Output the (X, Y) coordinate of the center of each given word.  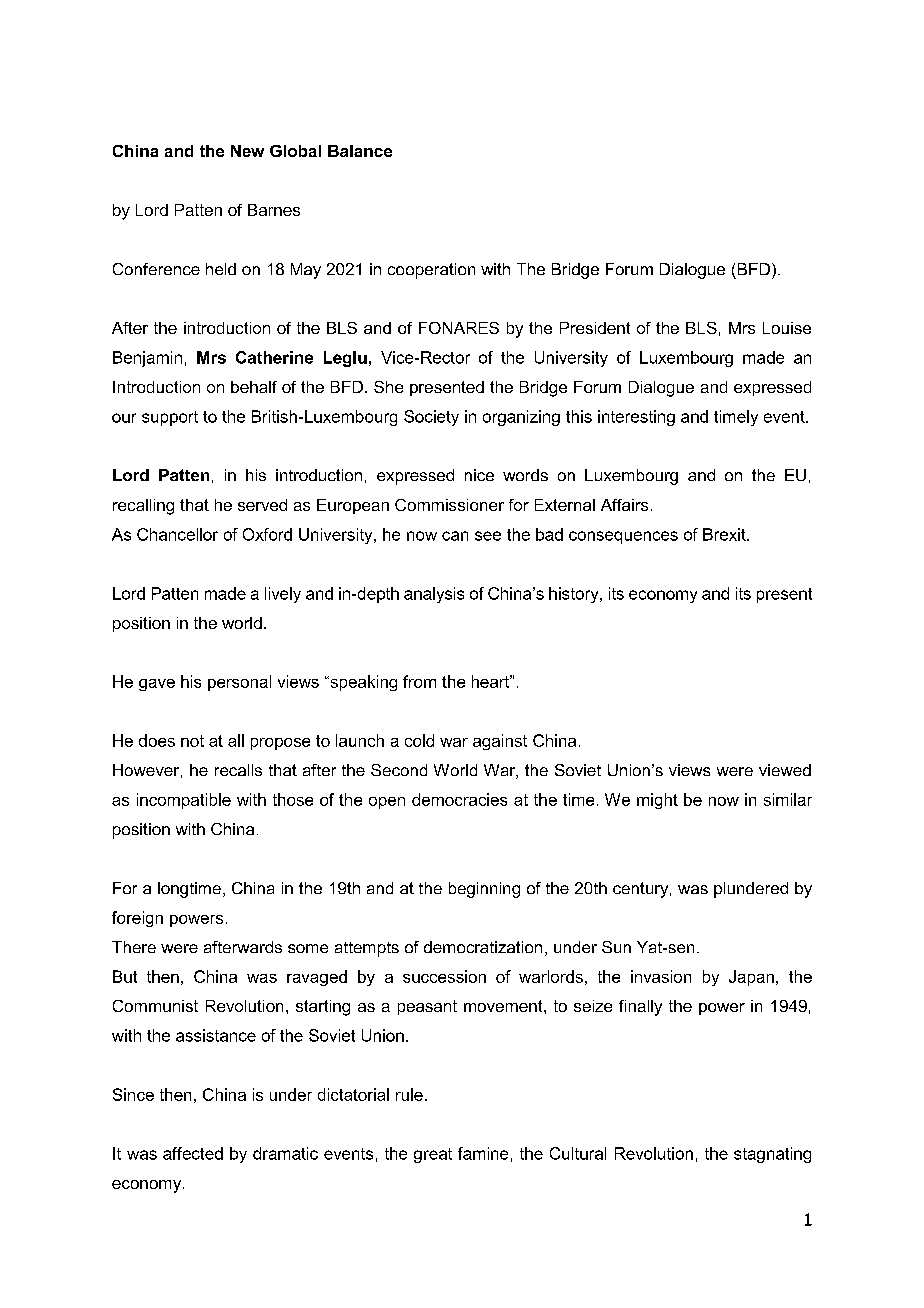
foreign (137, 919)
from (419, 681)
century (642, 890)
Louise (787, 328)
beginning (484, 890)
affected (193, 1153)
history (575, 595)
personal (239, 683)
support (170, 418)
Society (431, 418)
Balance (360, 151)
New (247, 151)
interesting (636, 418)
